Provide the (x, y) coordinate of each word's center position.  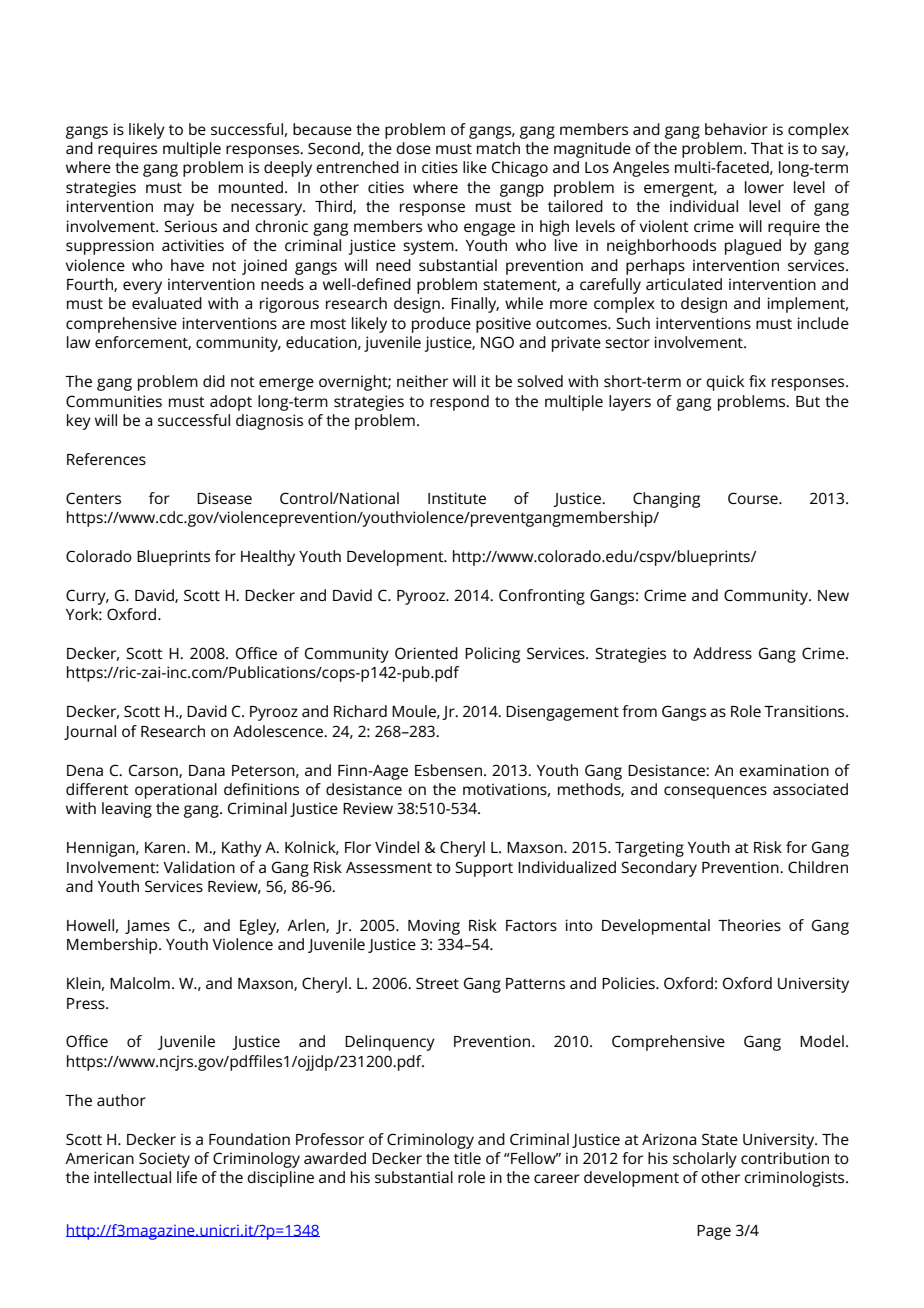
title (467, 1158)
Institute (457, 498)
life (187, 1177)
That (767, 148)
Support (484, 869)
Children (818, 867)
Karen (166, 847)
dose (413, 148)
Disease (224, 498)
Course (754, 498)
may (179, 209)
